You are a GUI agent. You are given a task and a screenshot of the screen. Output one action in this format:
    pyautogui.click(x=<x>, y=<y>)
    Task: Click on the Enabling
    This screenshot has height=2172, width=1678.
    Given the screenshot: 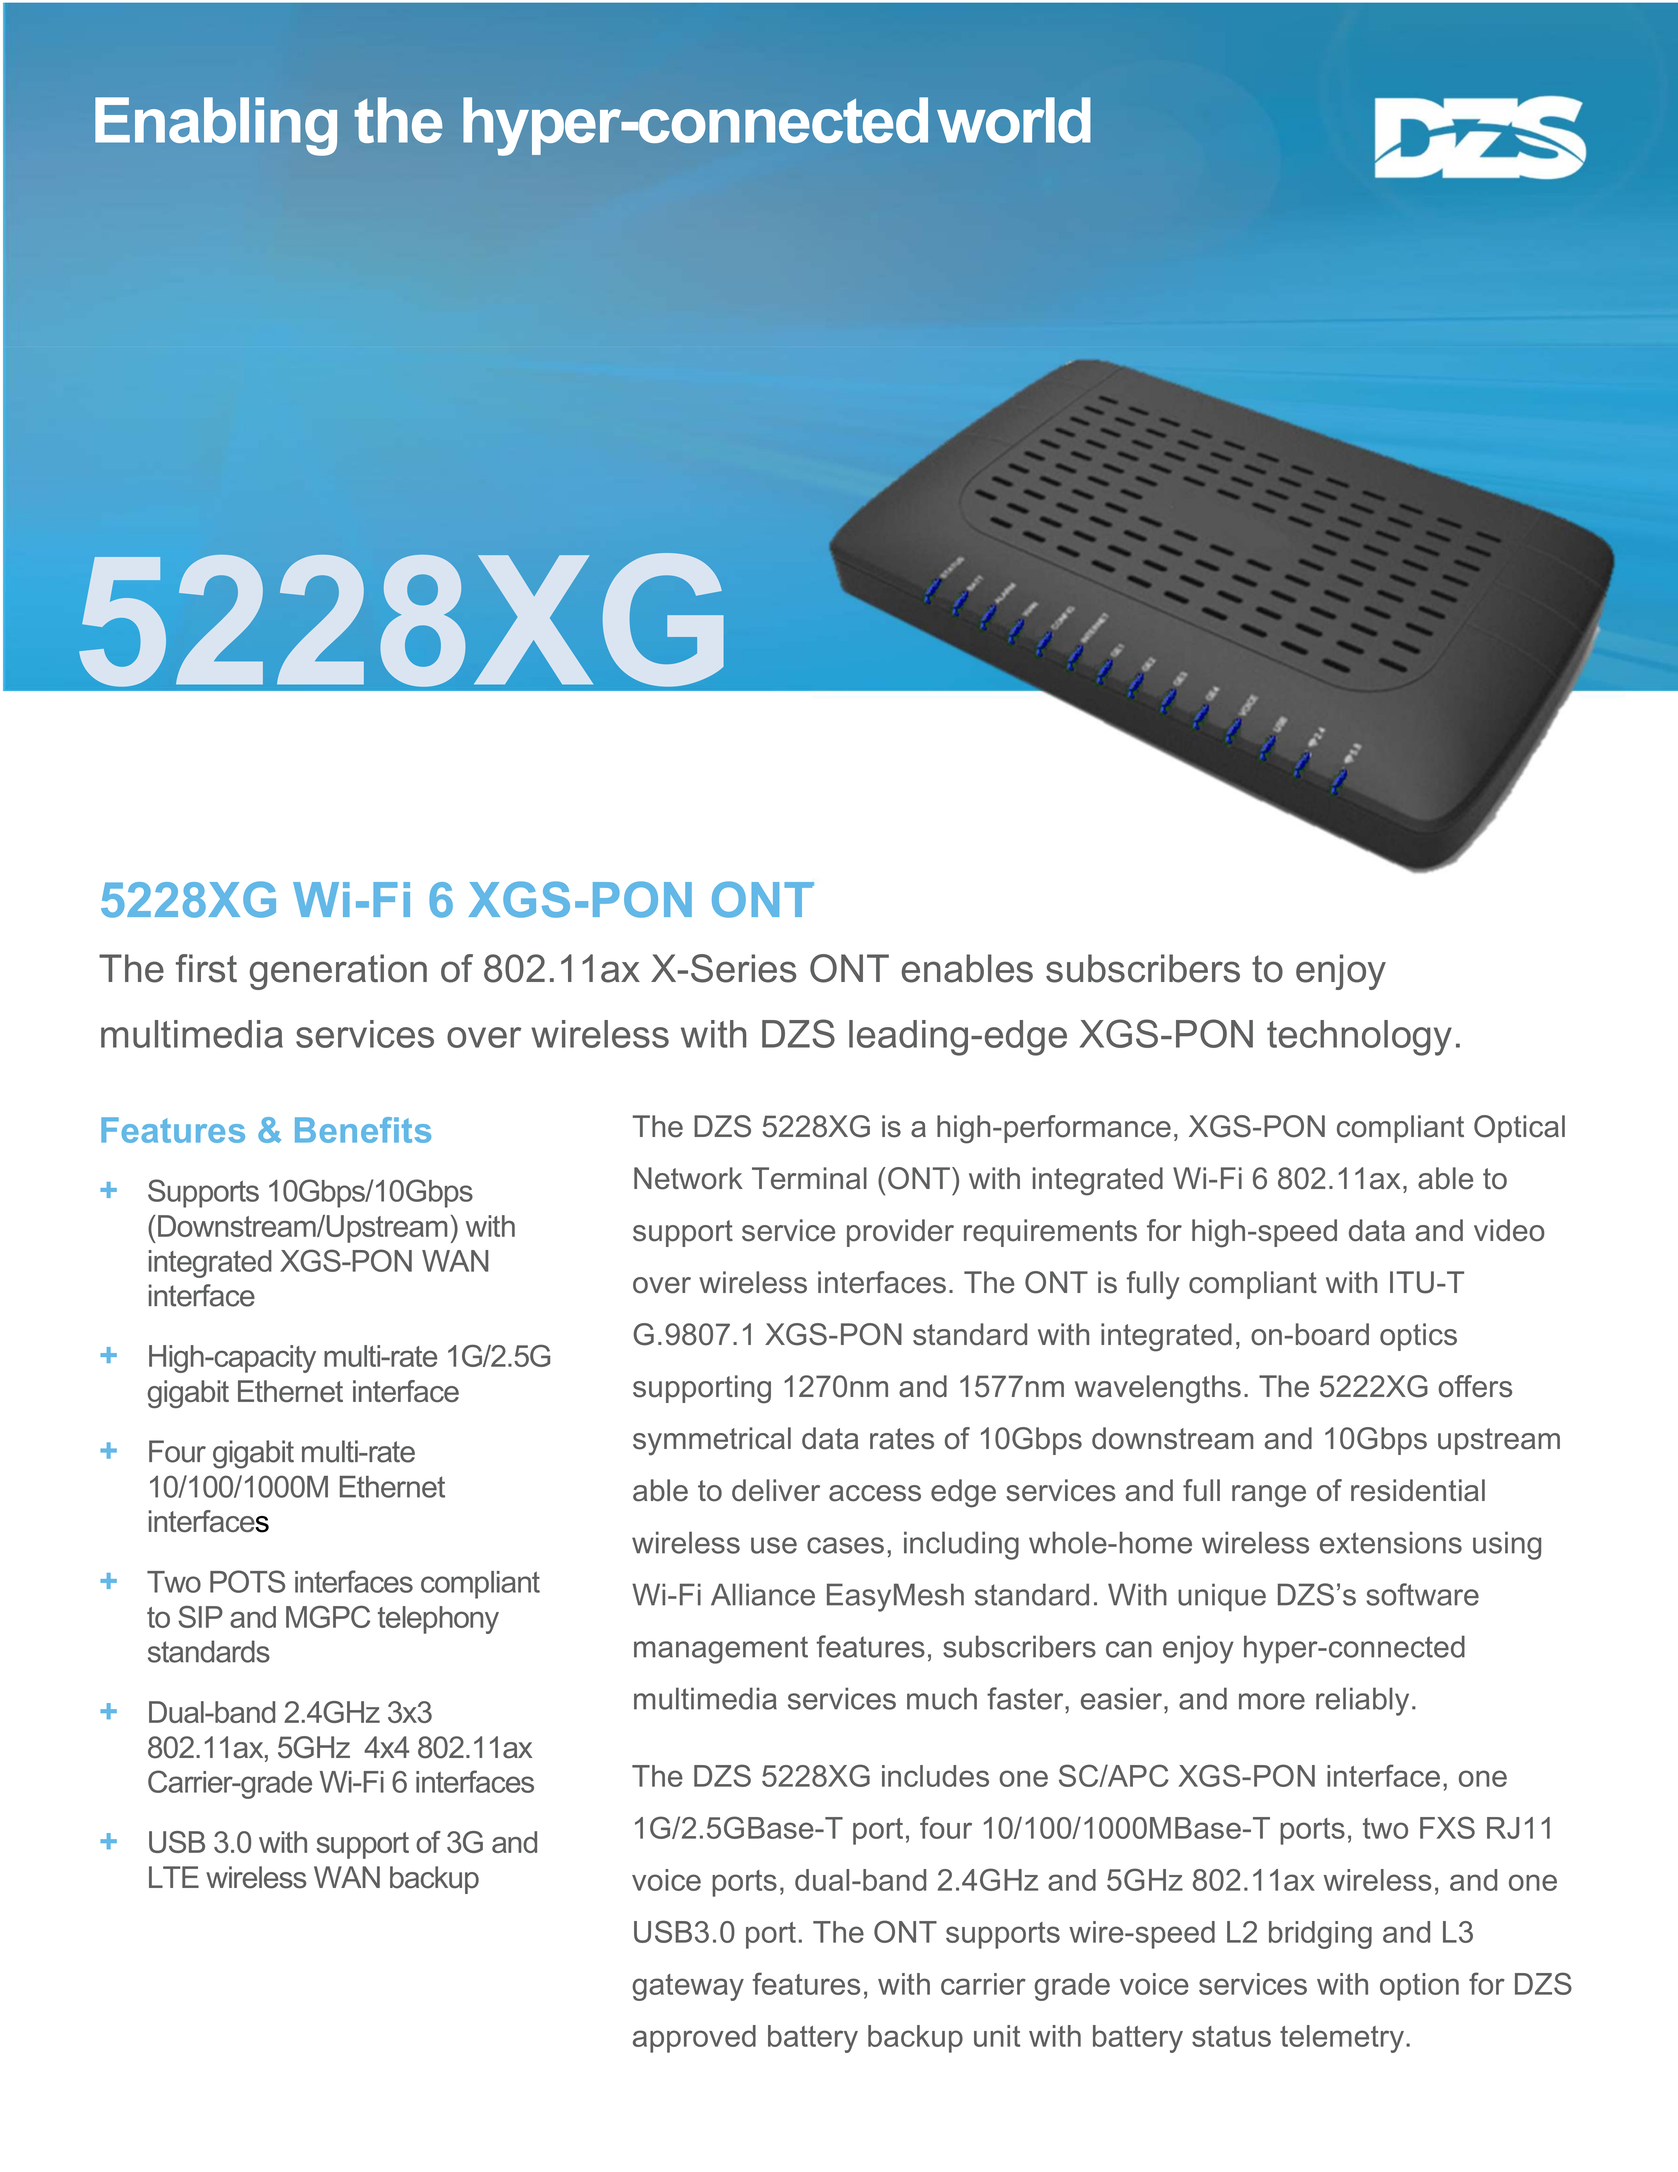 What is the action you would take?
    pyautogui.click(x=216, y=126)
